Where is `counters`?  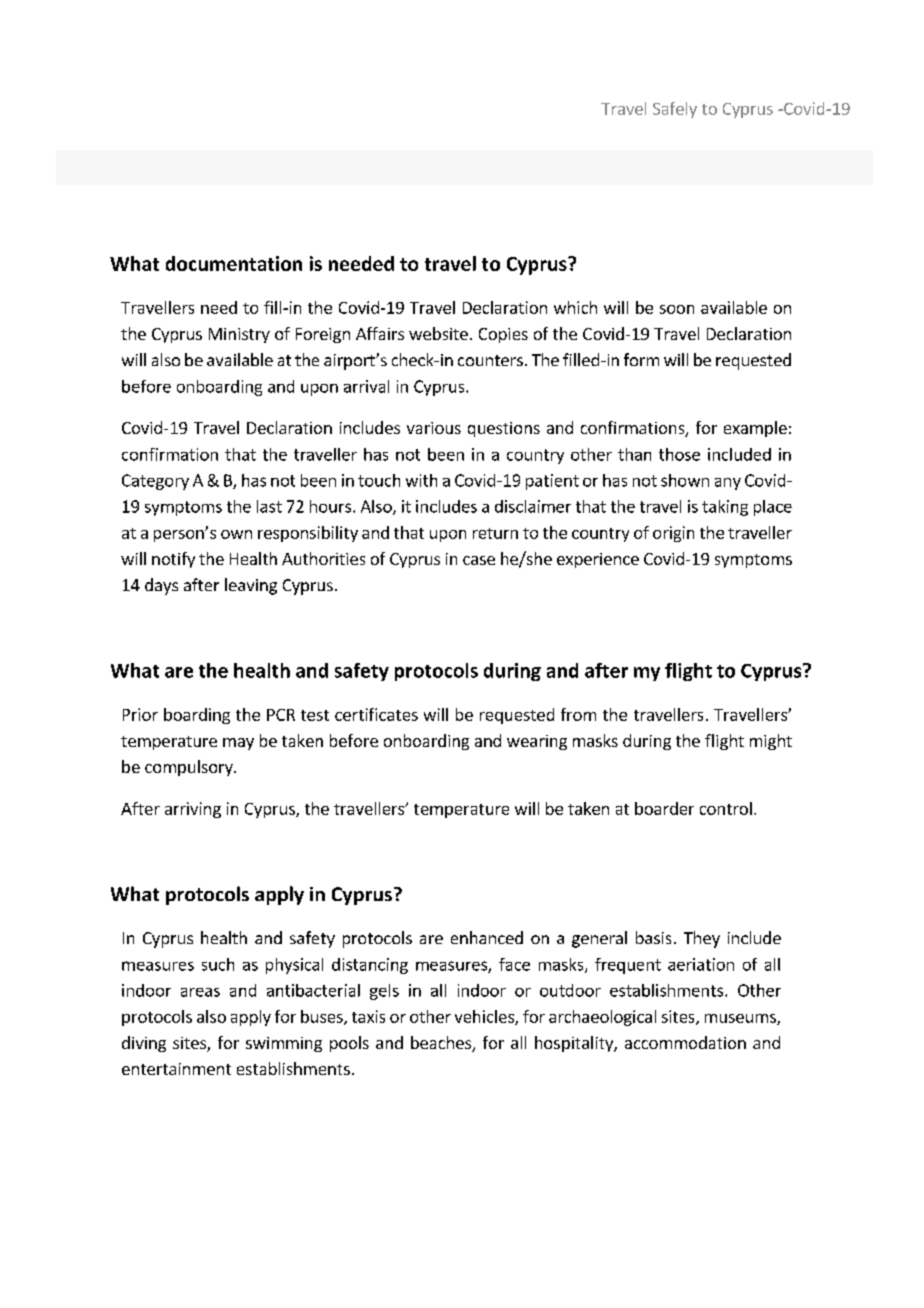
counters is located at coordinates (490, 360).
